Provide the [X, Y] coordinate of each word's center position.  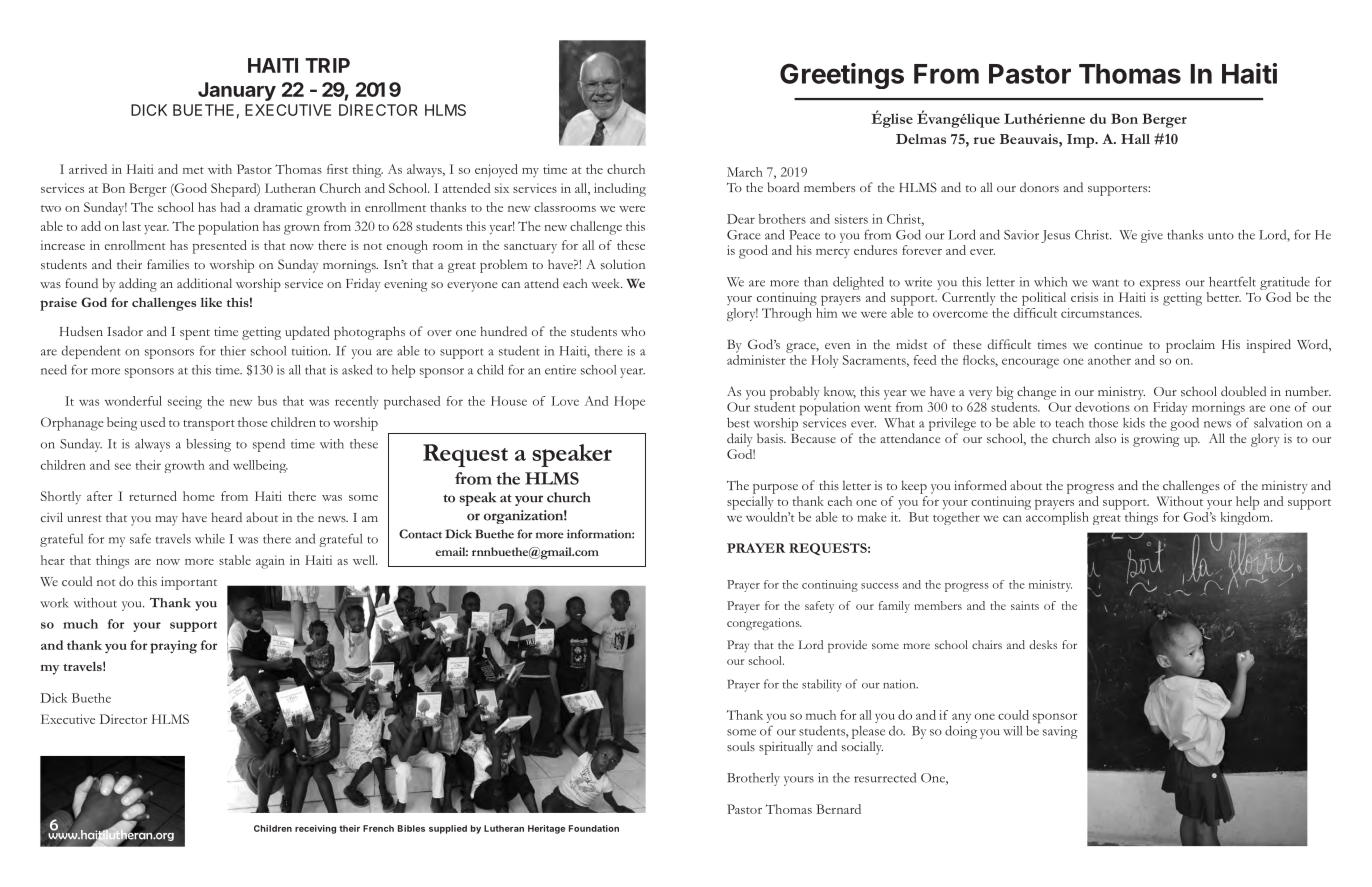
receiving [315, 829]
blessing [208, 445]
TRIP [327, 65]
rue [984, 140]
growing [1156, 440]
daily [740, 440]
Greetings [842, 76]
